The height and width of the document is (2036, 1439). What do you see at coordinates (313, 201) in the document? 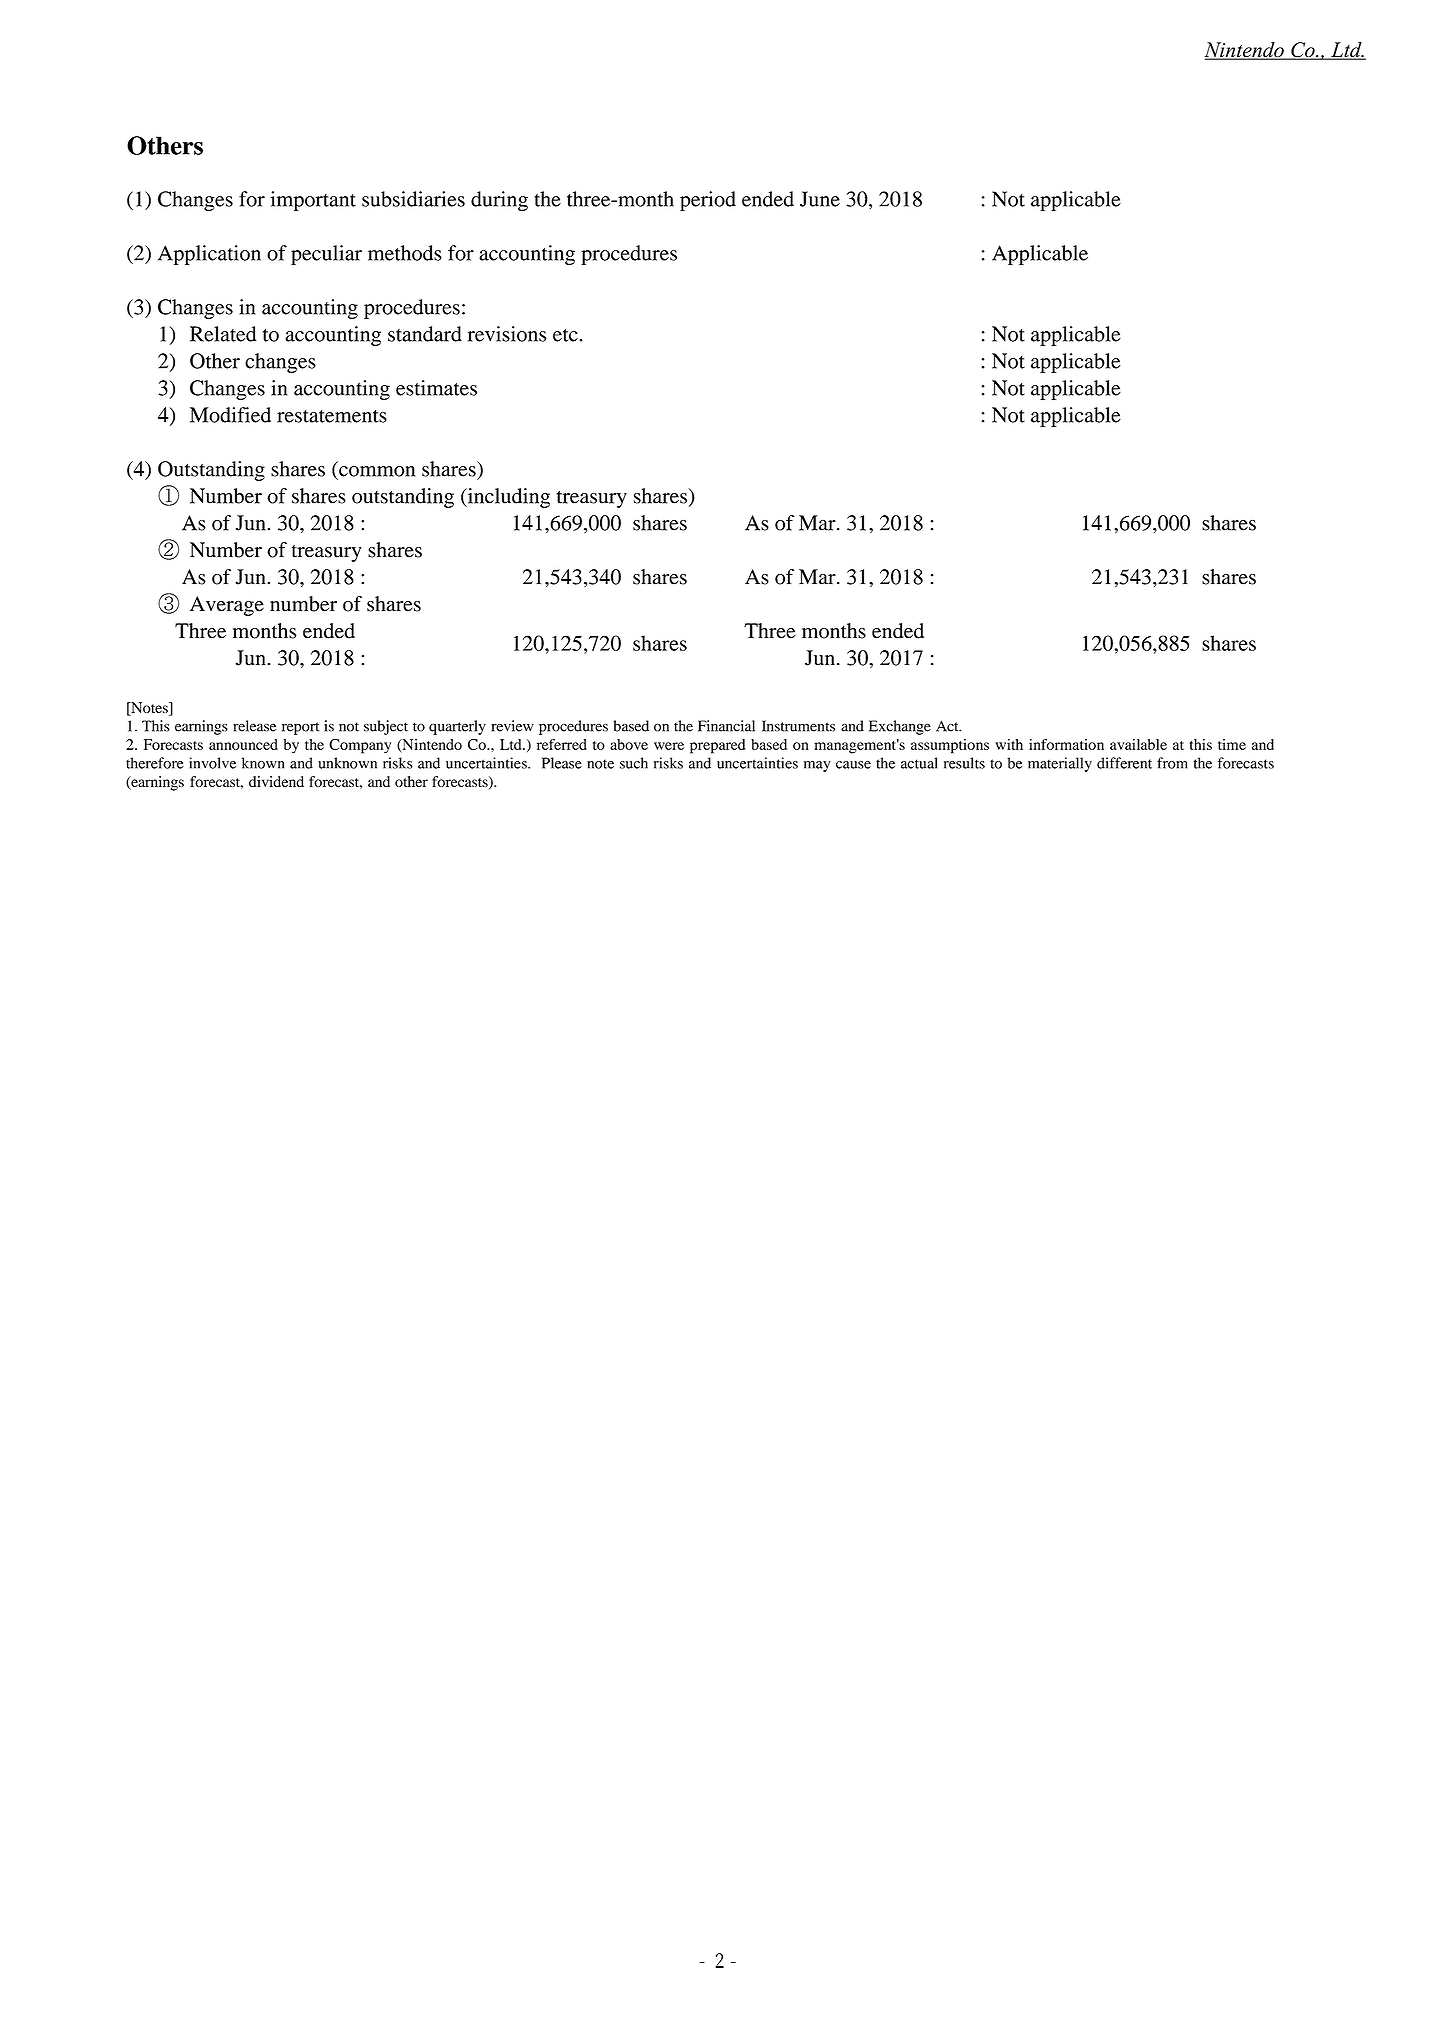
I see `important` at bounding box center [313, 201].
